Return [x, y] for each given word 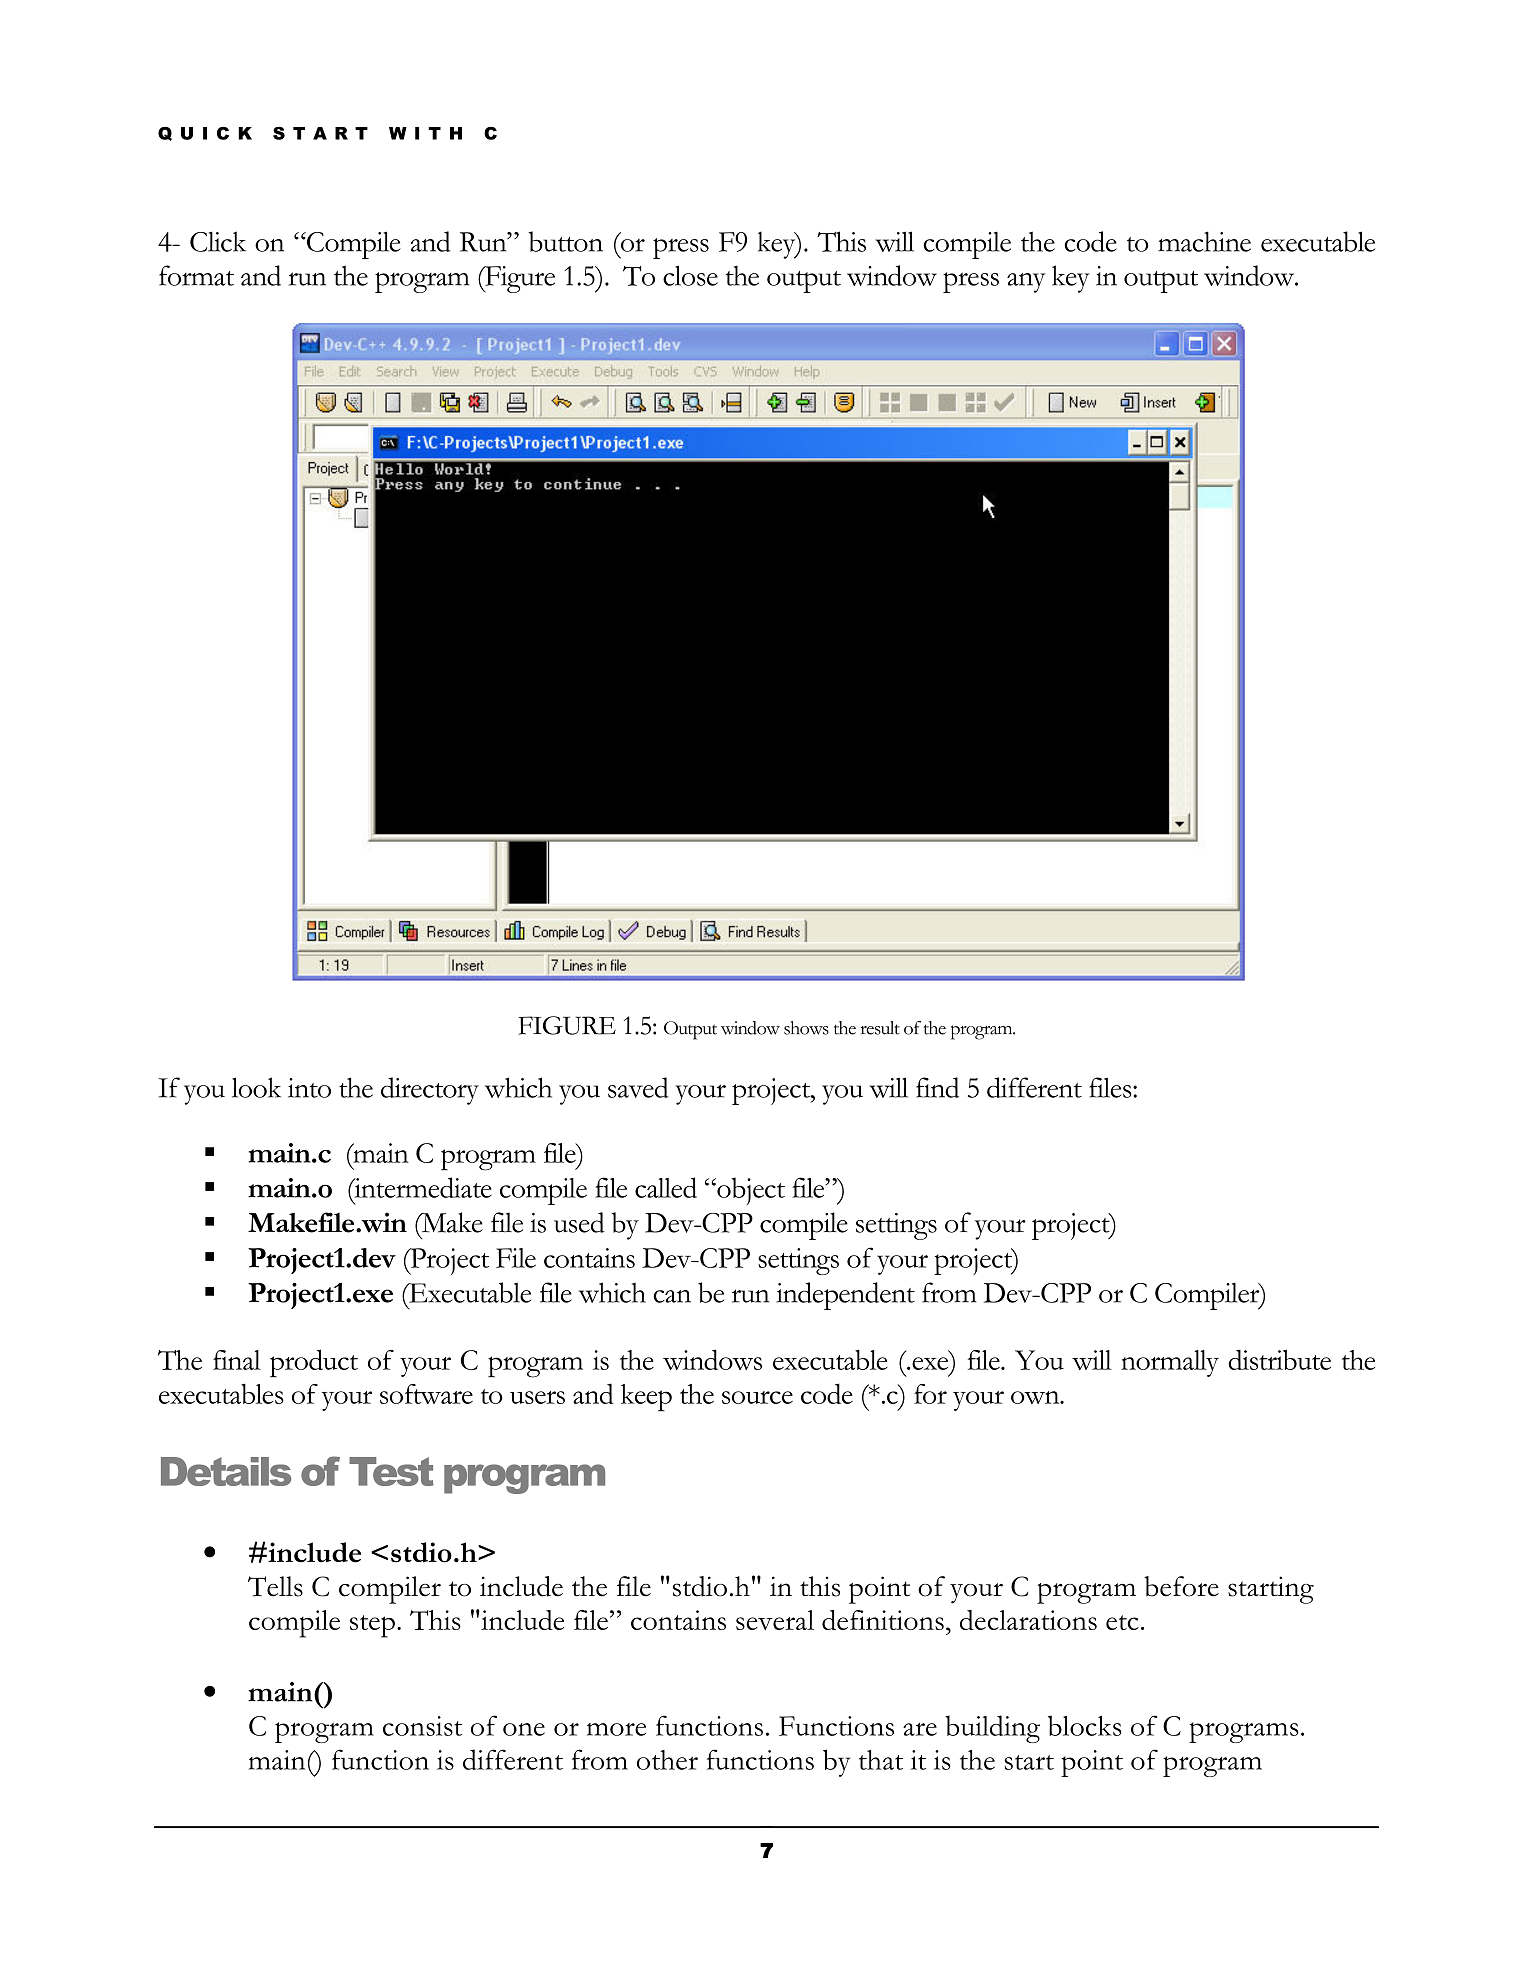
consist [422, 1726]
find [937, 1087]
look [256, 1087]
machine [1204, 241]
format [196, 275]
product [314, 1363]
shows [806, 1028]
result [880, 1028]
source [757, 1397]
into [309, 1088]
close [690, 275]
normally [1170, 1363]
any [1026, 283]
